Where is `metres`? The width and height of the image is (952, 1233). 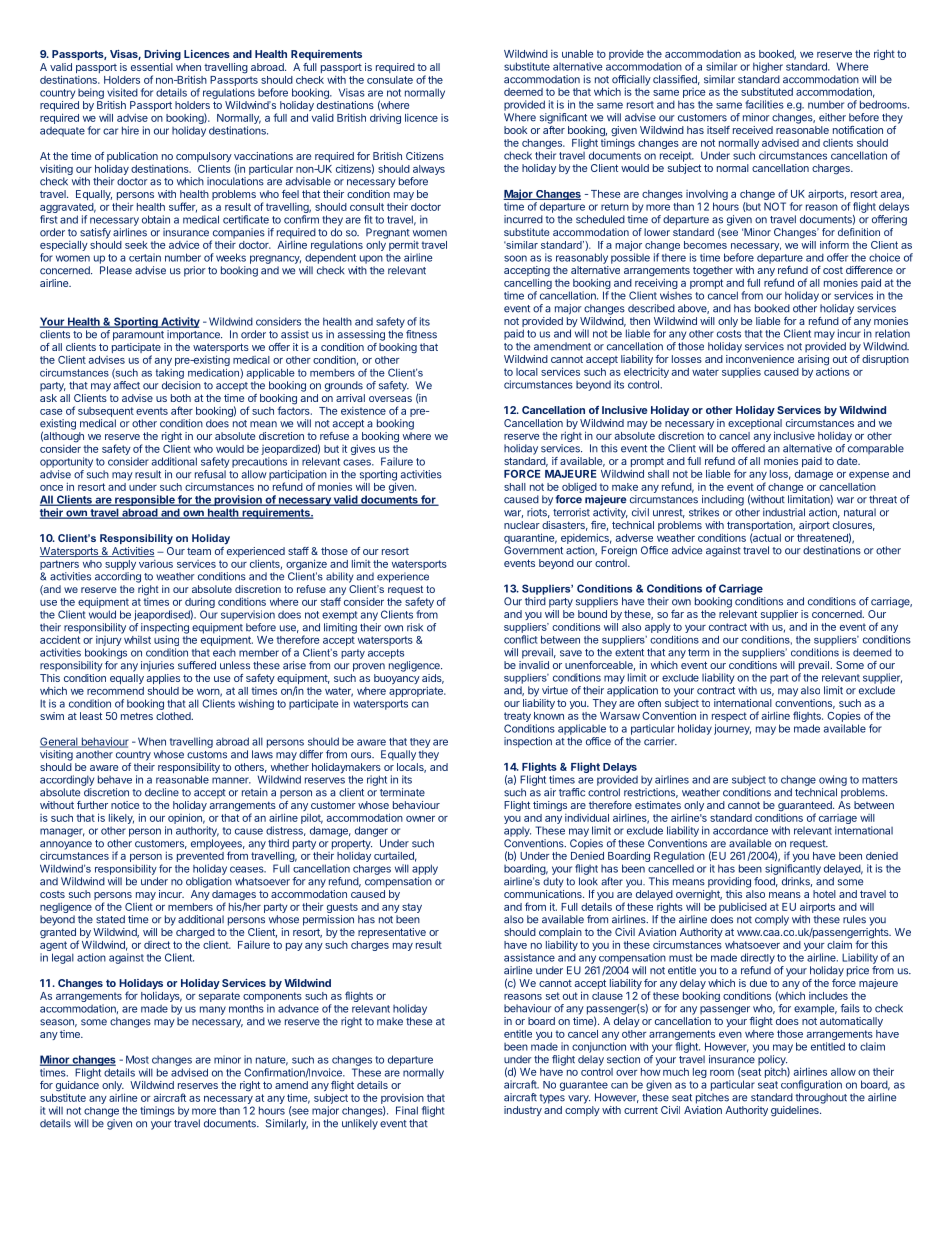 metres is located at coordinates (137, 716).
